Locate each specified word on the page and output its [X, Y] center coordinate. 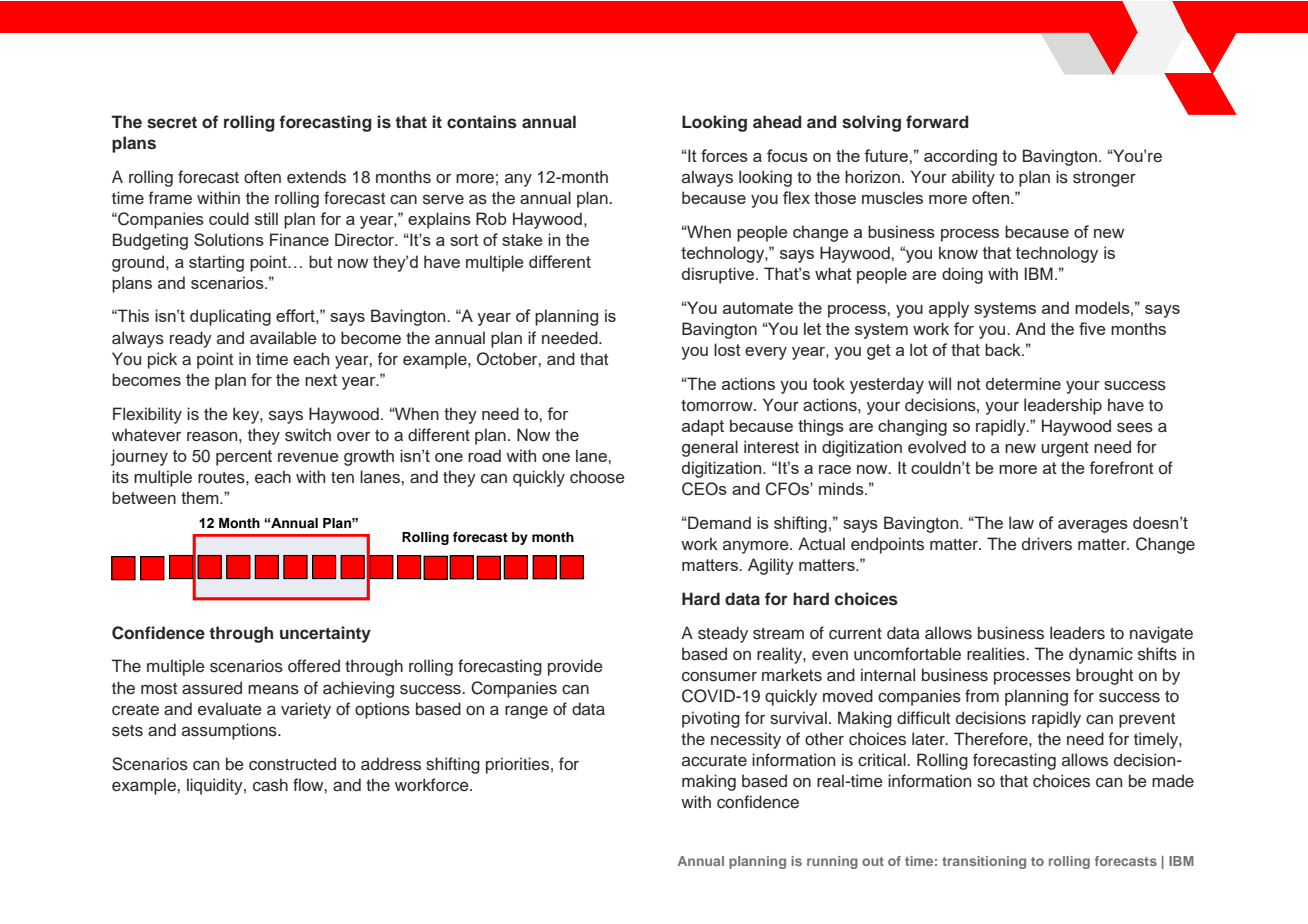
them [201, 497]
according [960, 157]
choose [597, 477]
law [1021, 522]
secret [172, 123]
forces [724, 155]
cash [270, 785]
